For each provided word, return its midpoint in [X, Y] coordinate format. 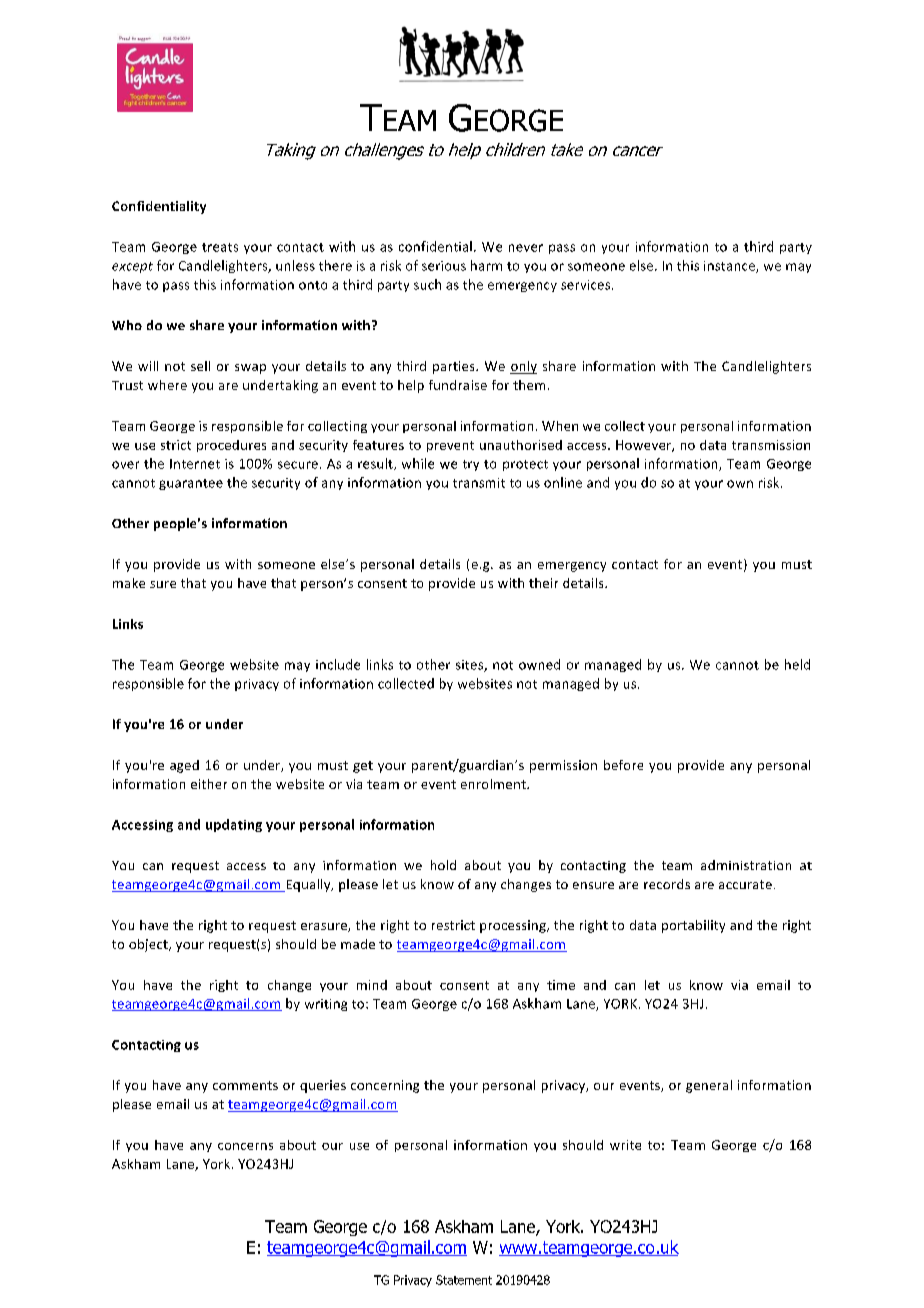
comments [245, 1085]
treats [220, 247]
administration [746, 865]
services [587, 285]
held [797, 664]
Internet [195, 464]
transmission [771, 445]
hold [443, 865]
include [338, 664]
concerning [385, 1086]
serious [444, 266]
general [709, 1086]
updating [234, 825]
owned [539, 664]
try [471, 465]
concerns [245, 1146]
